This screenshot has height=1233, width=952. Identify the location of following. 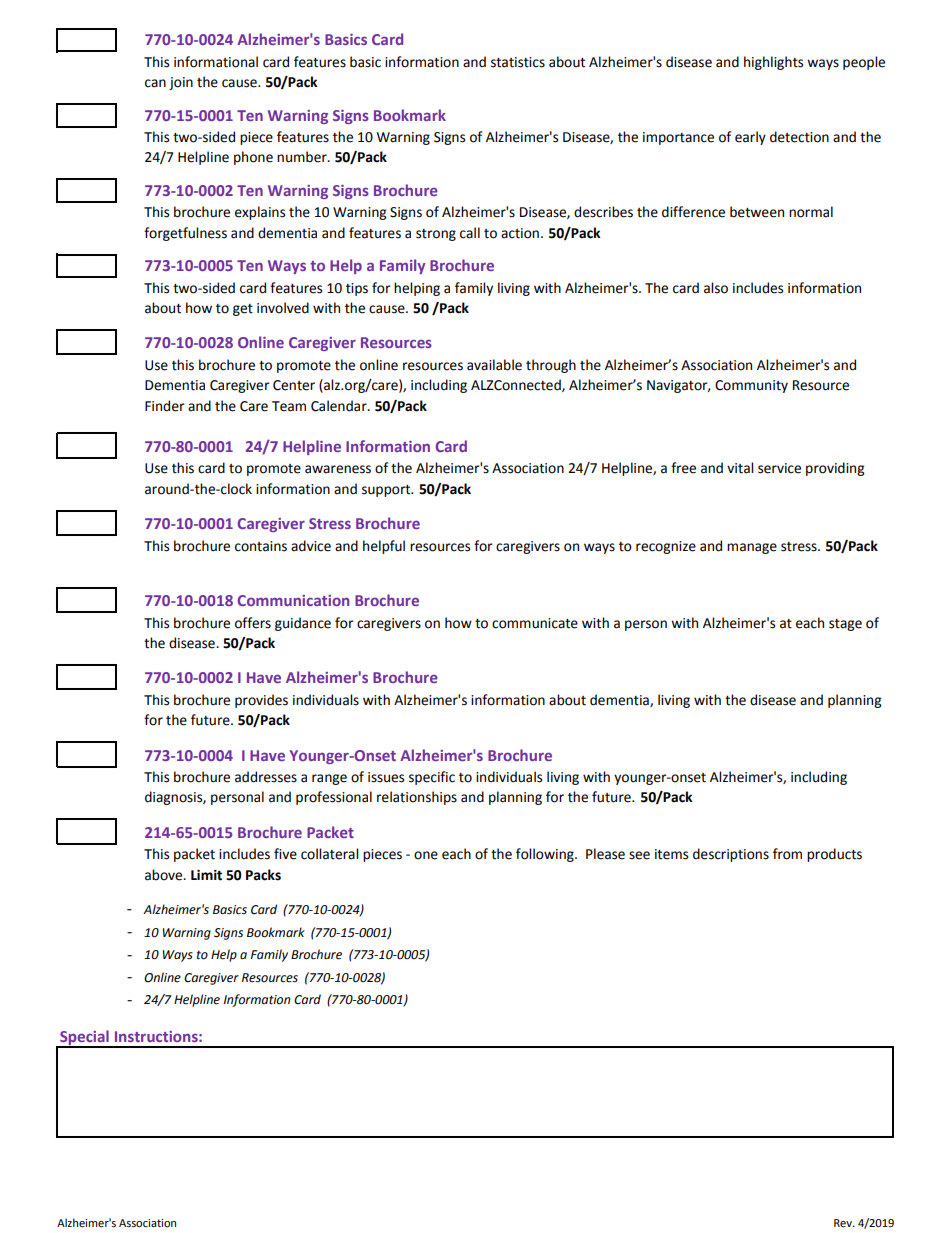
(546, 855).
